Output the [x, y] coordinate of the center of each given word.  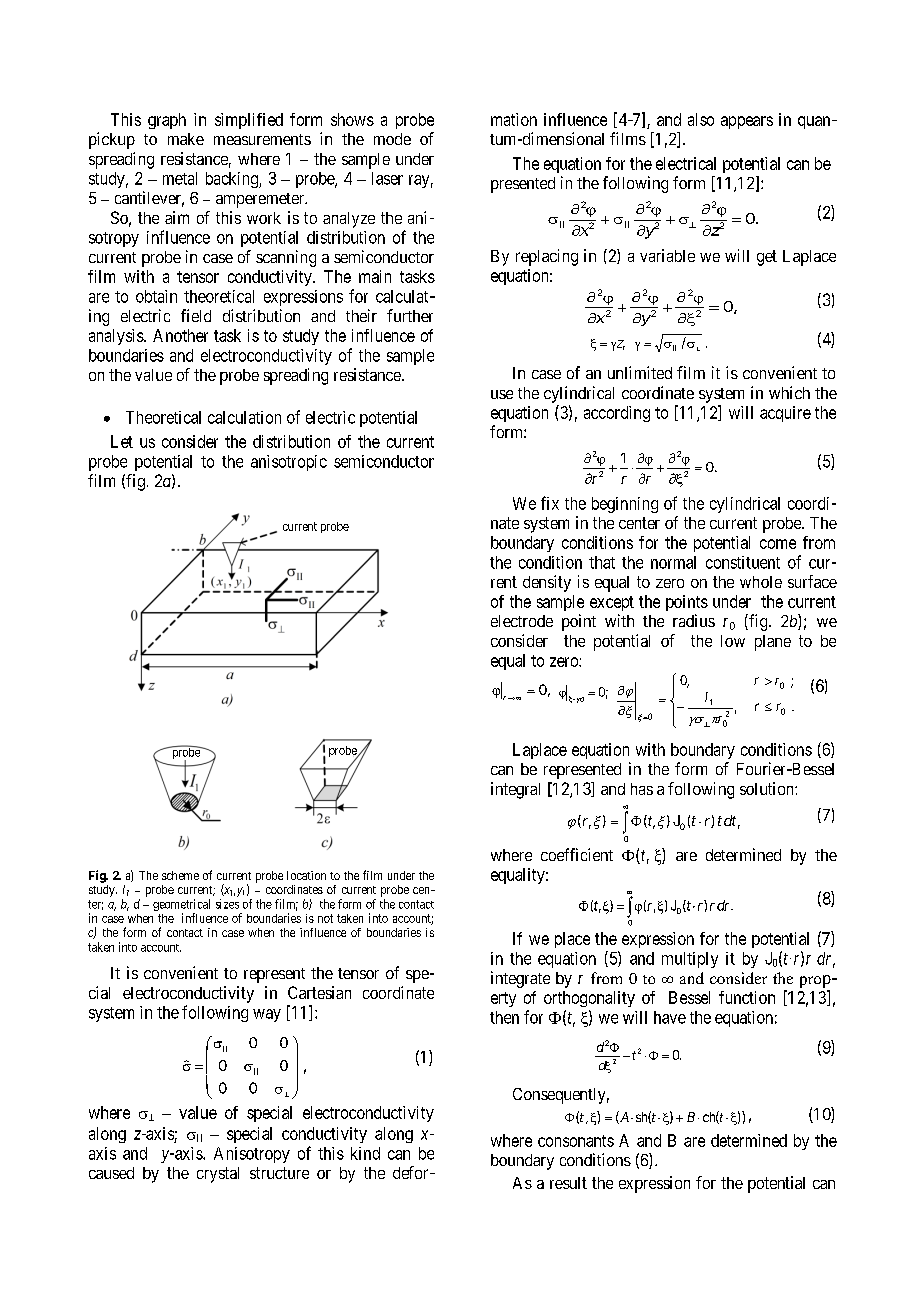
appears [747, 122]
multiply [690, 960]
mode [392, 139]
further [410, 315]
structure [279, 1173]
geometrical [181, 906]
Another [180, 335]
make [186, 139]
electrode [522, 621]
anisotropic [289, 463]
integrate [520, 979]
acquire [785, 414]
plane [773, 643]
